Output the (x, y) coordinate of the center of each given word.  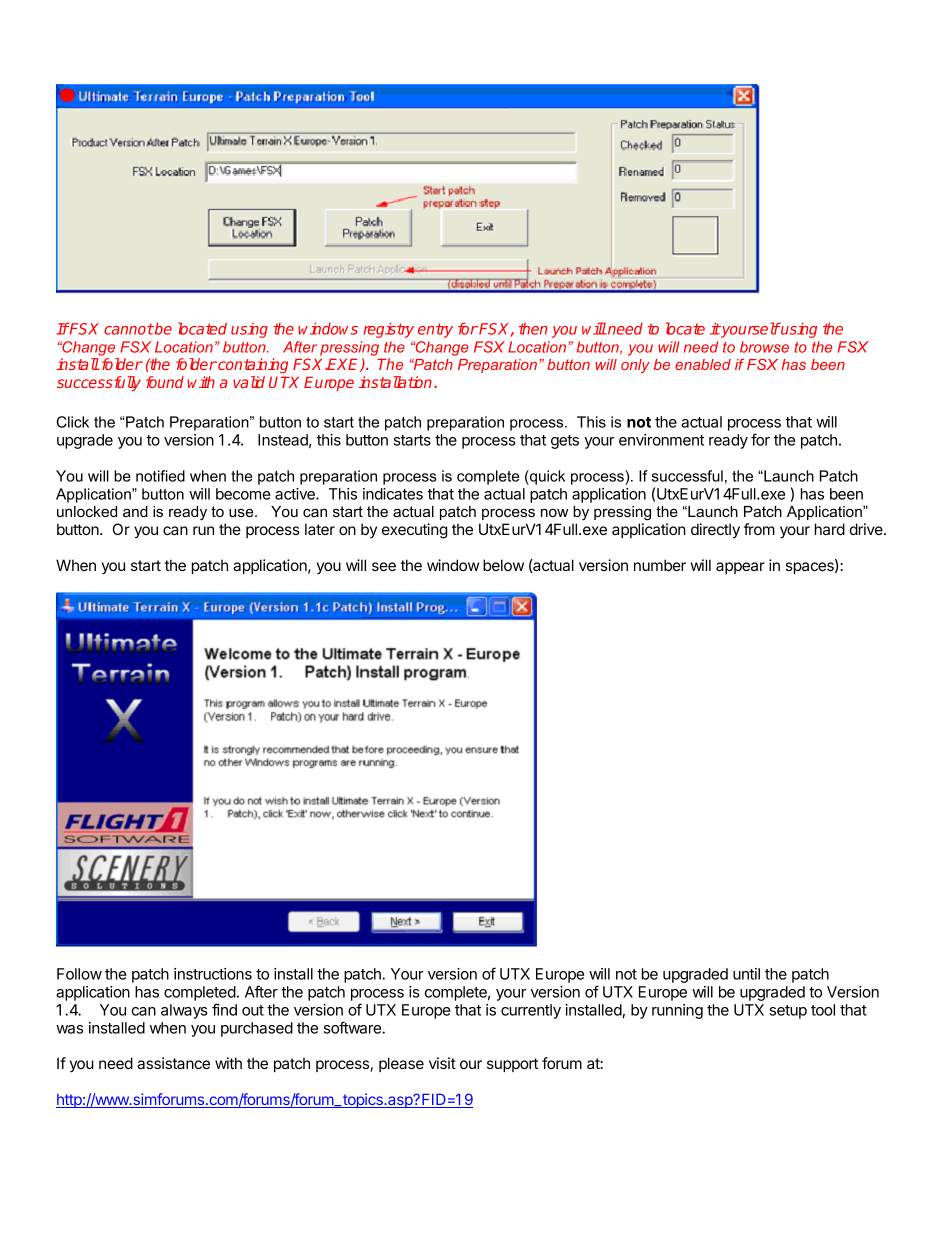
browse (764, 347)
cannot (129, 329)
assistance (173, 1063)
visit (442, 1063)
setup (788, 1012)
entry (435, 330)
